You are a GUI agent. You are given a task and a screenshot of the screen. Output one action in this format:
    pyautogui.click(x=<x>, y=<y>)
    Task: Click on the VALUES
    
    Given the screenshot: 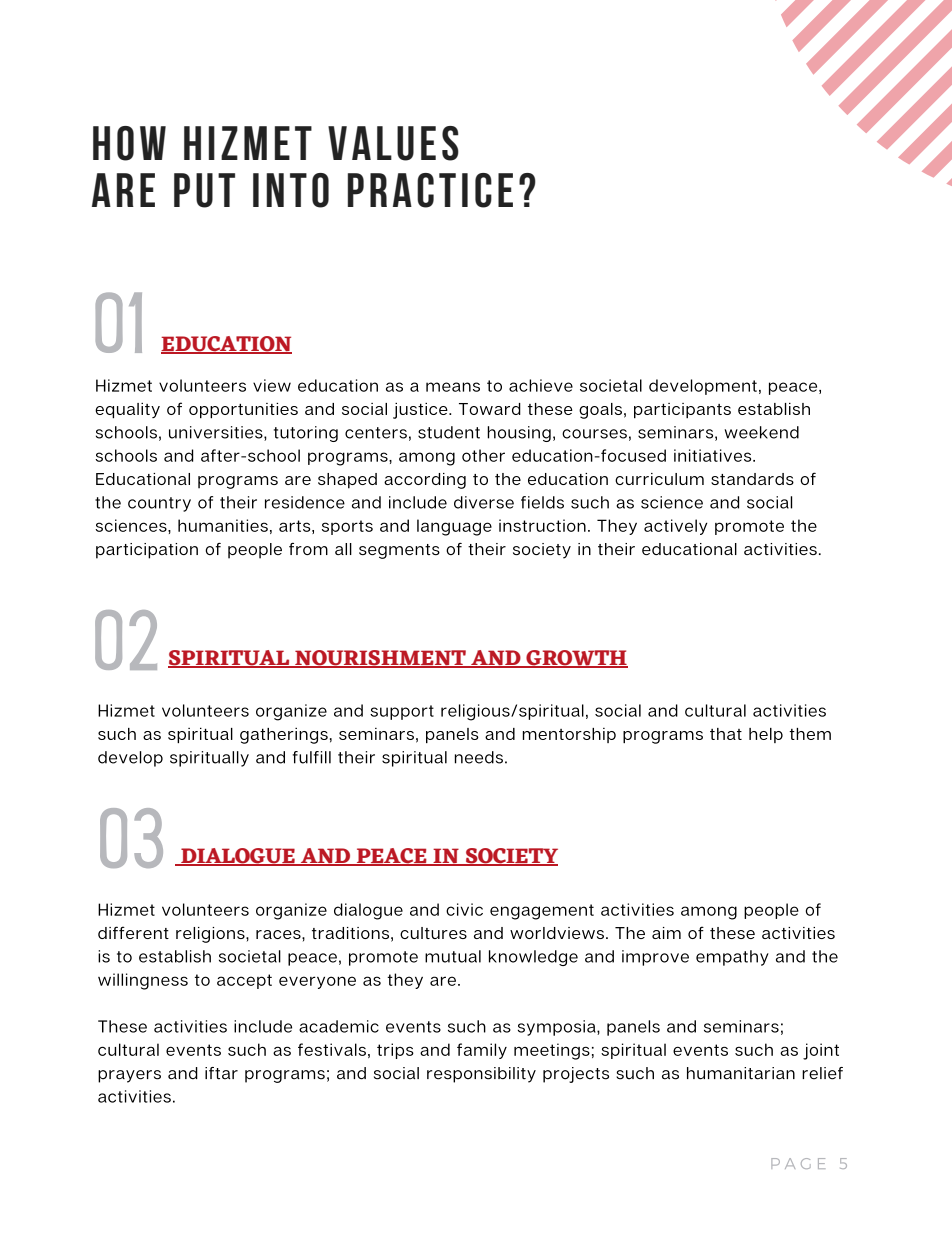 What is the action you would take?
    pyautogui.click(x=393, y=143)
